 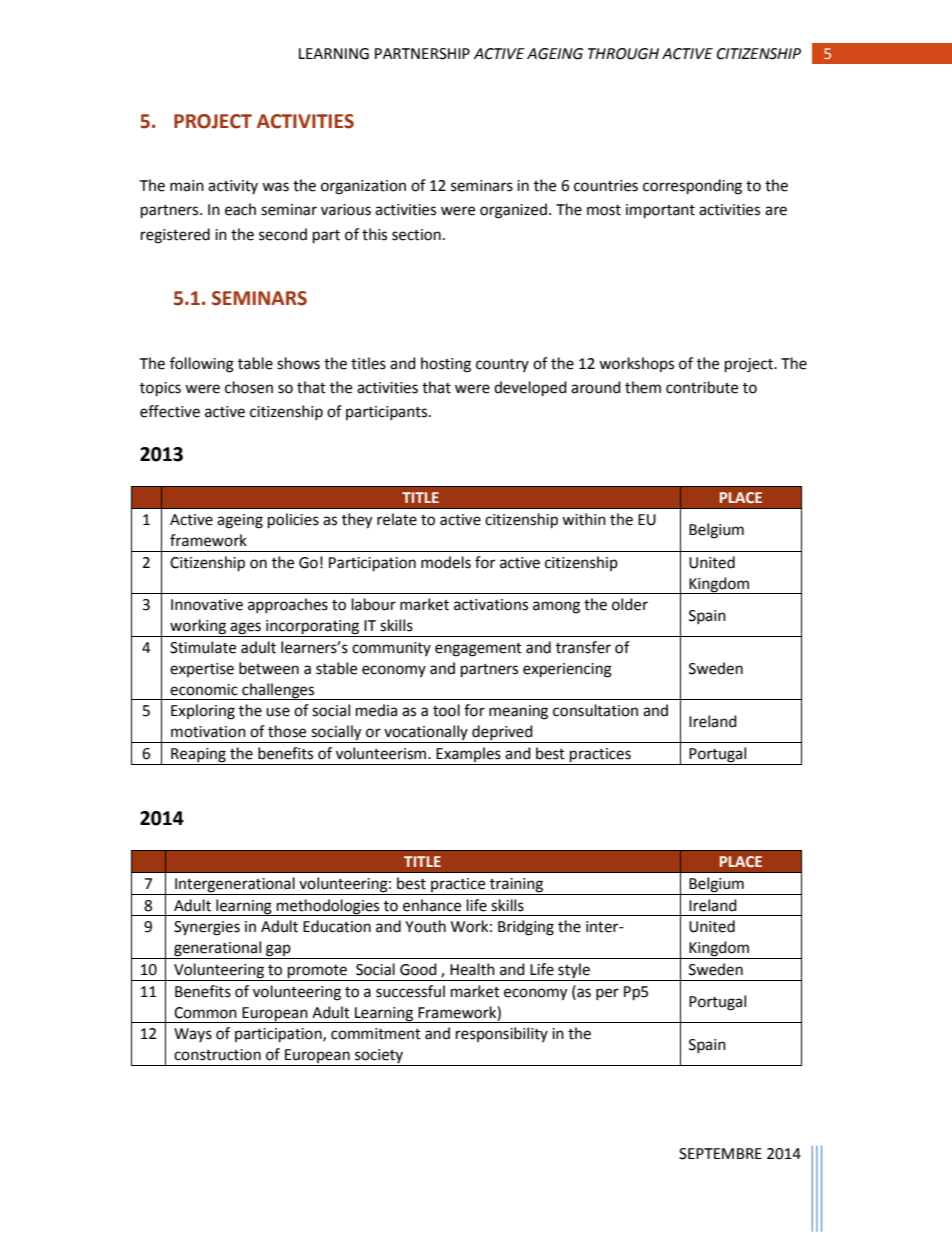 What do you see at coordinates (207, 605) in the document?
I see `Innovative` at bounding box center [207, 605].
